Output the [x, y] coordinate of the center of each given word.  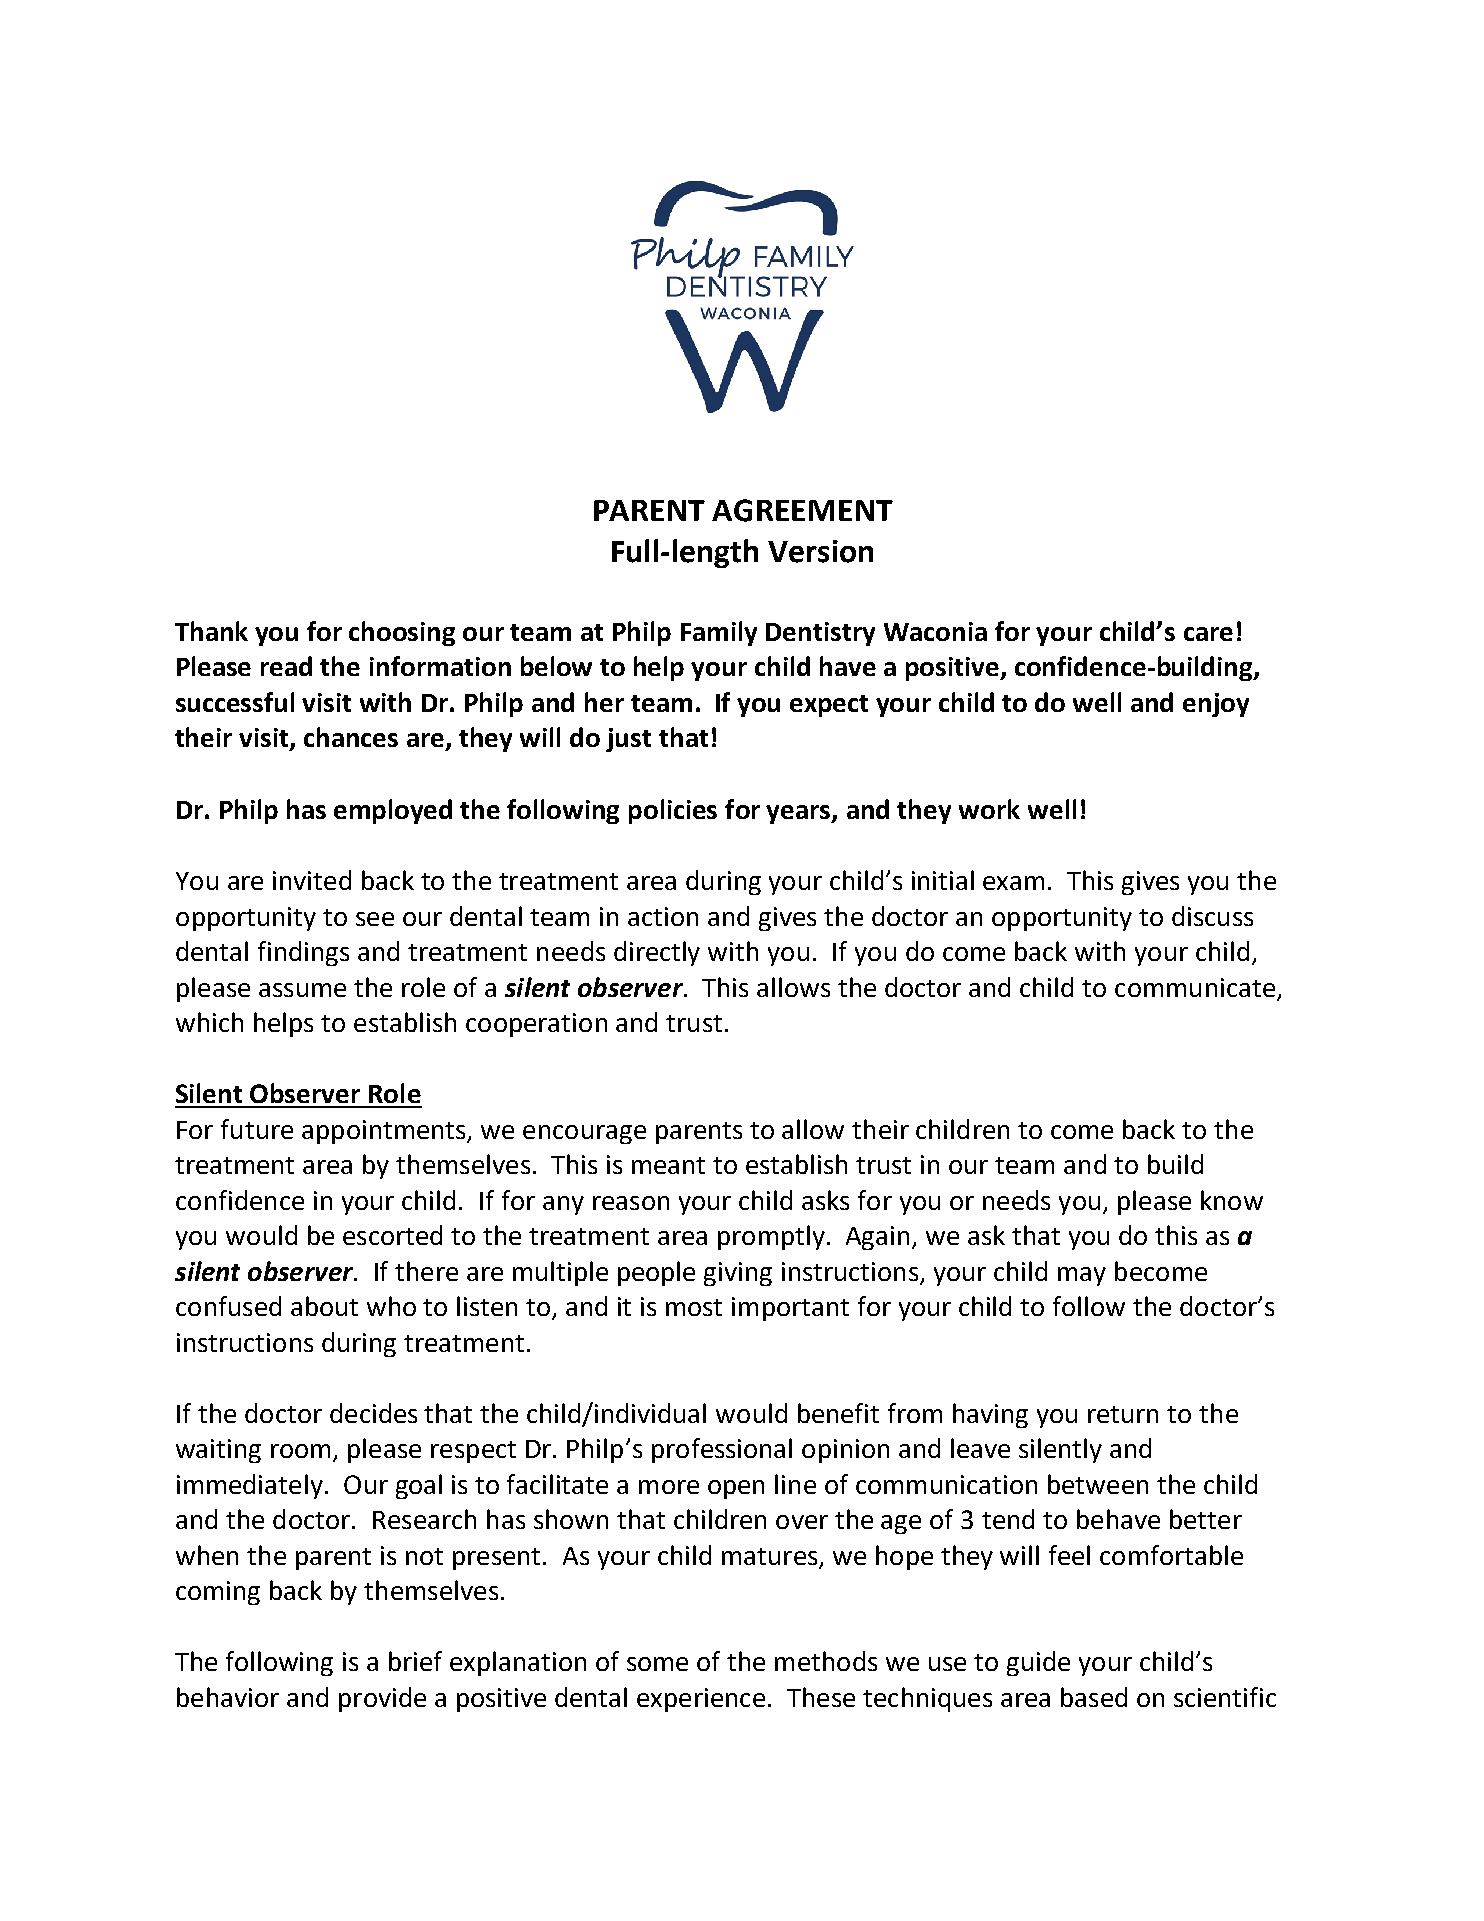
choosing [402, 633]
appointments [385, 1132]
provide [382, 1699]
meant [668, 1165]
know [1232, 1200]
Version [820, 551]
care [1208, 634]
